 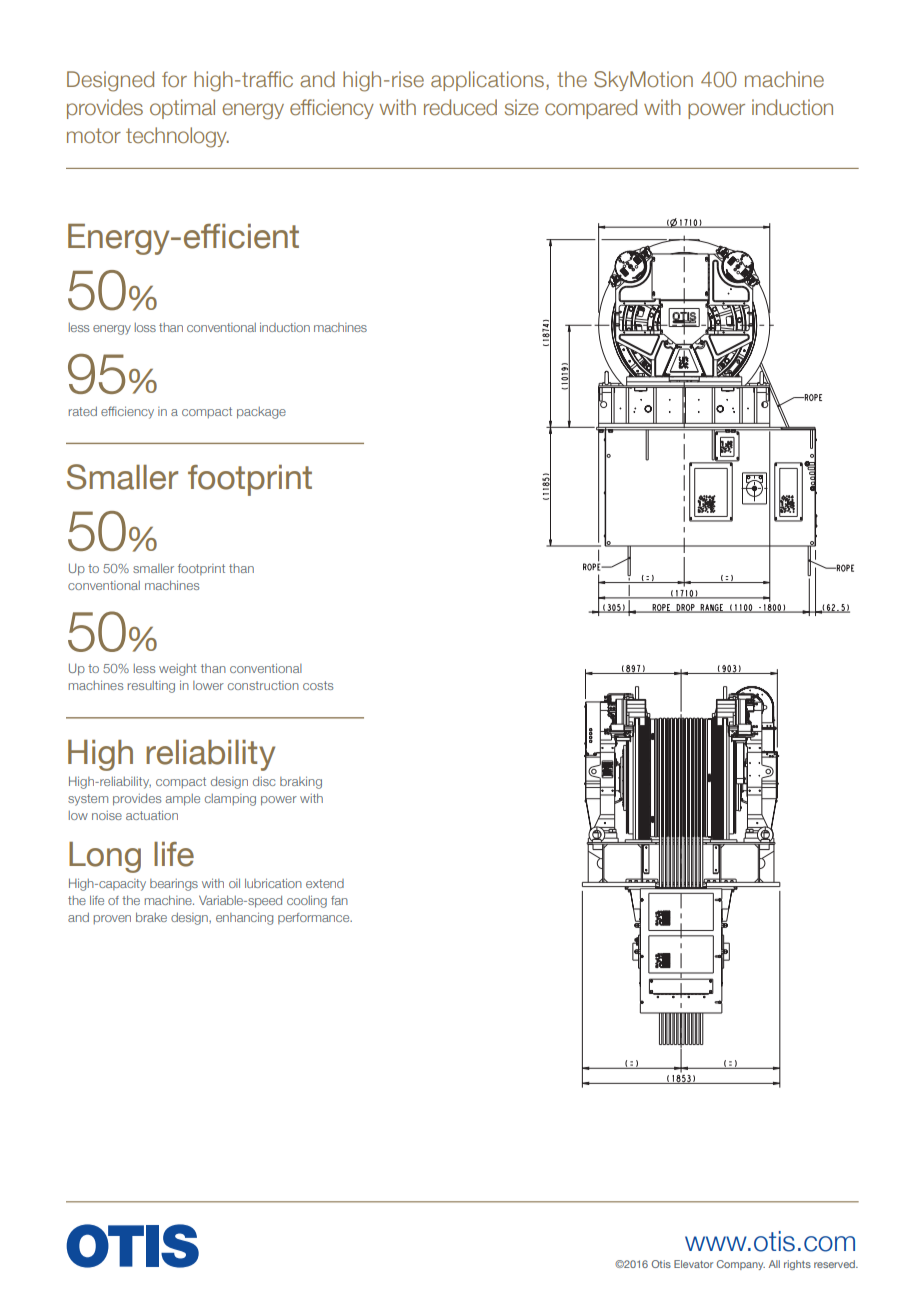 I want to click on reserved, so click(x=835, y=1264).
